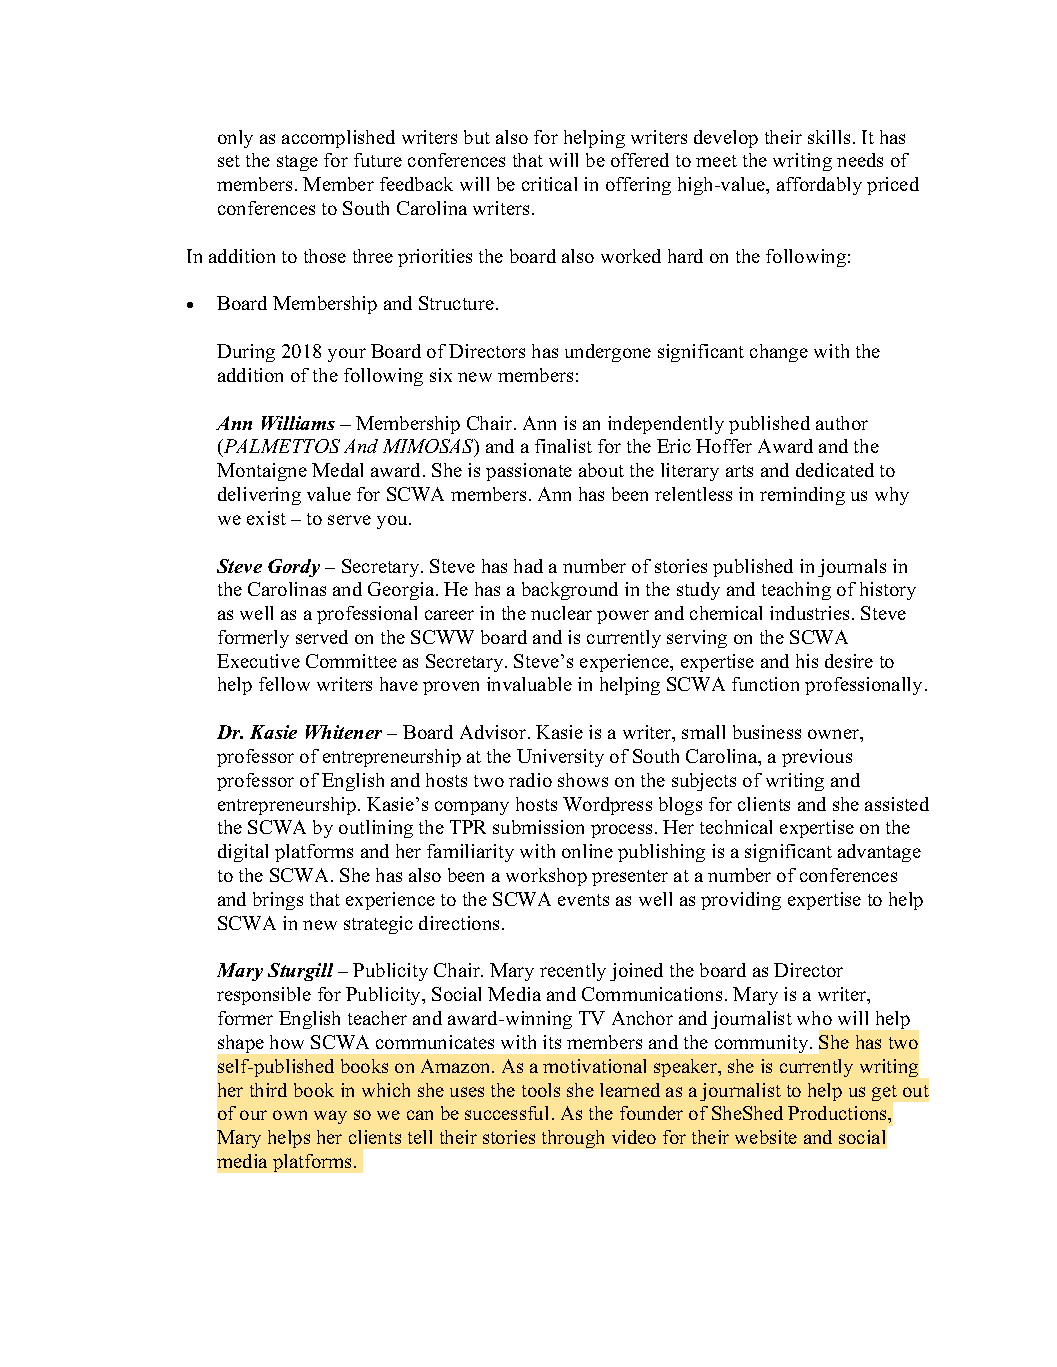  I want to click on affordably, so click(819, 186).
